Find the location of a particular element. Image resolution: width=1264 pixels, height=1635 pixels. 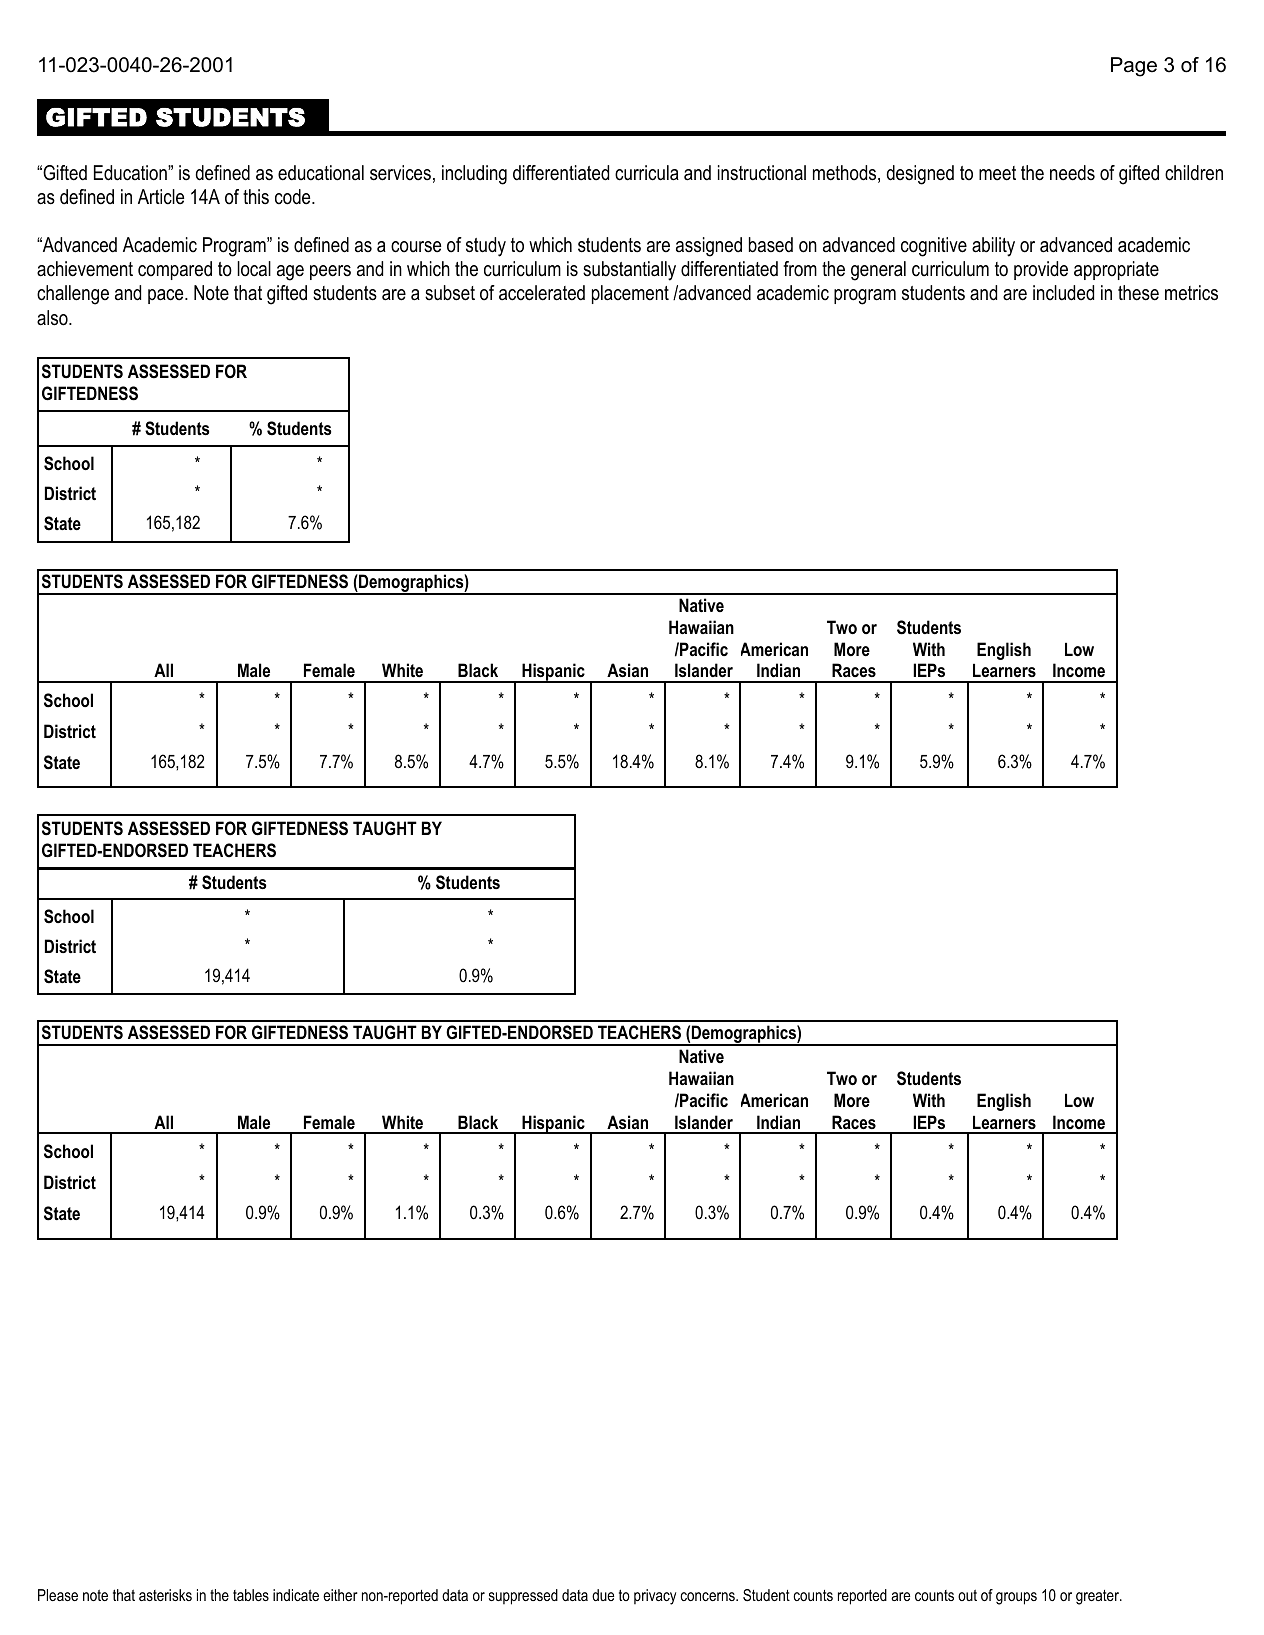

curricula is located at coordinates (647, 173).
